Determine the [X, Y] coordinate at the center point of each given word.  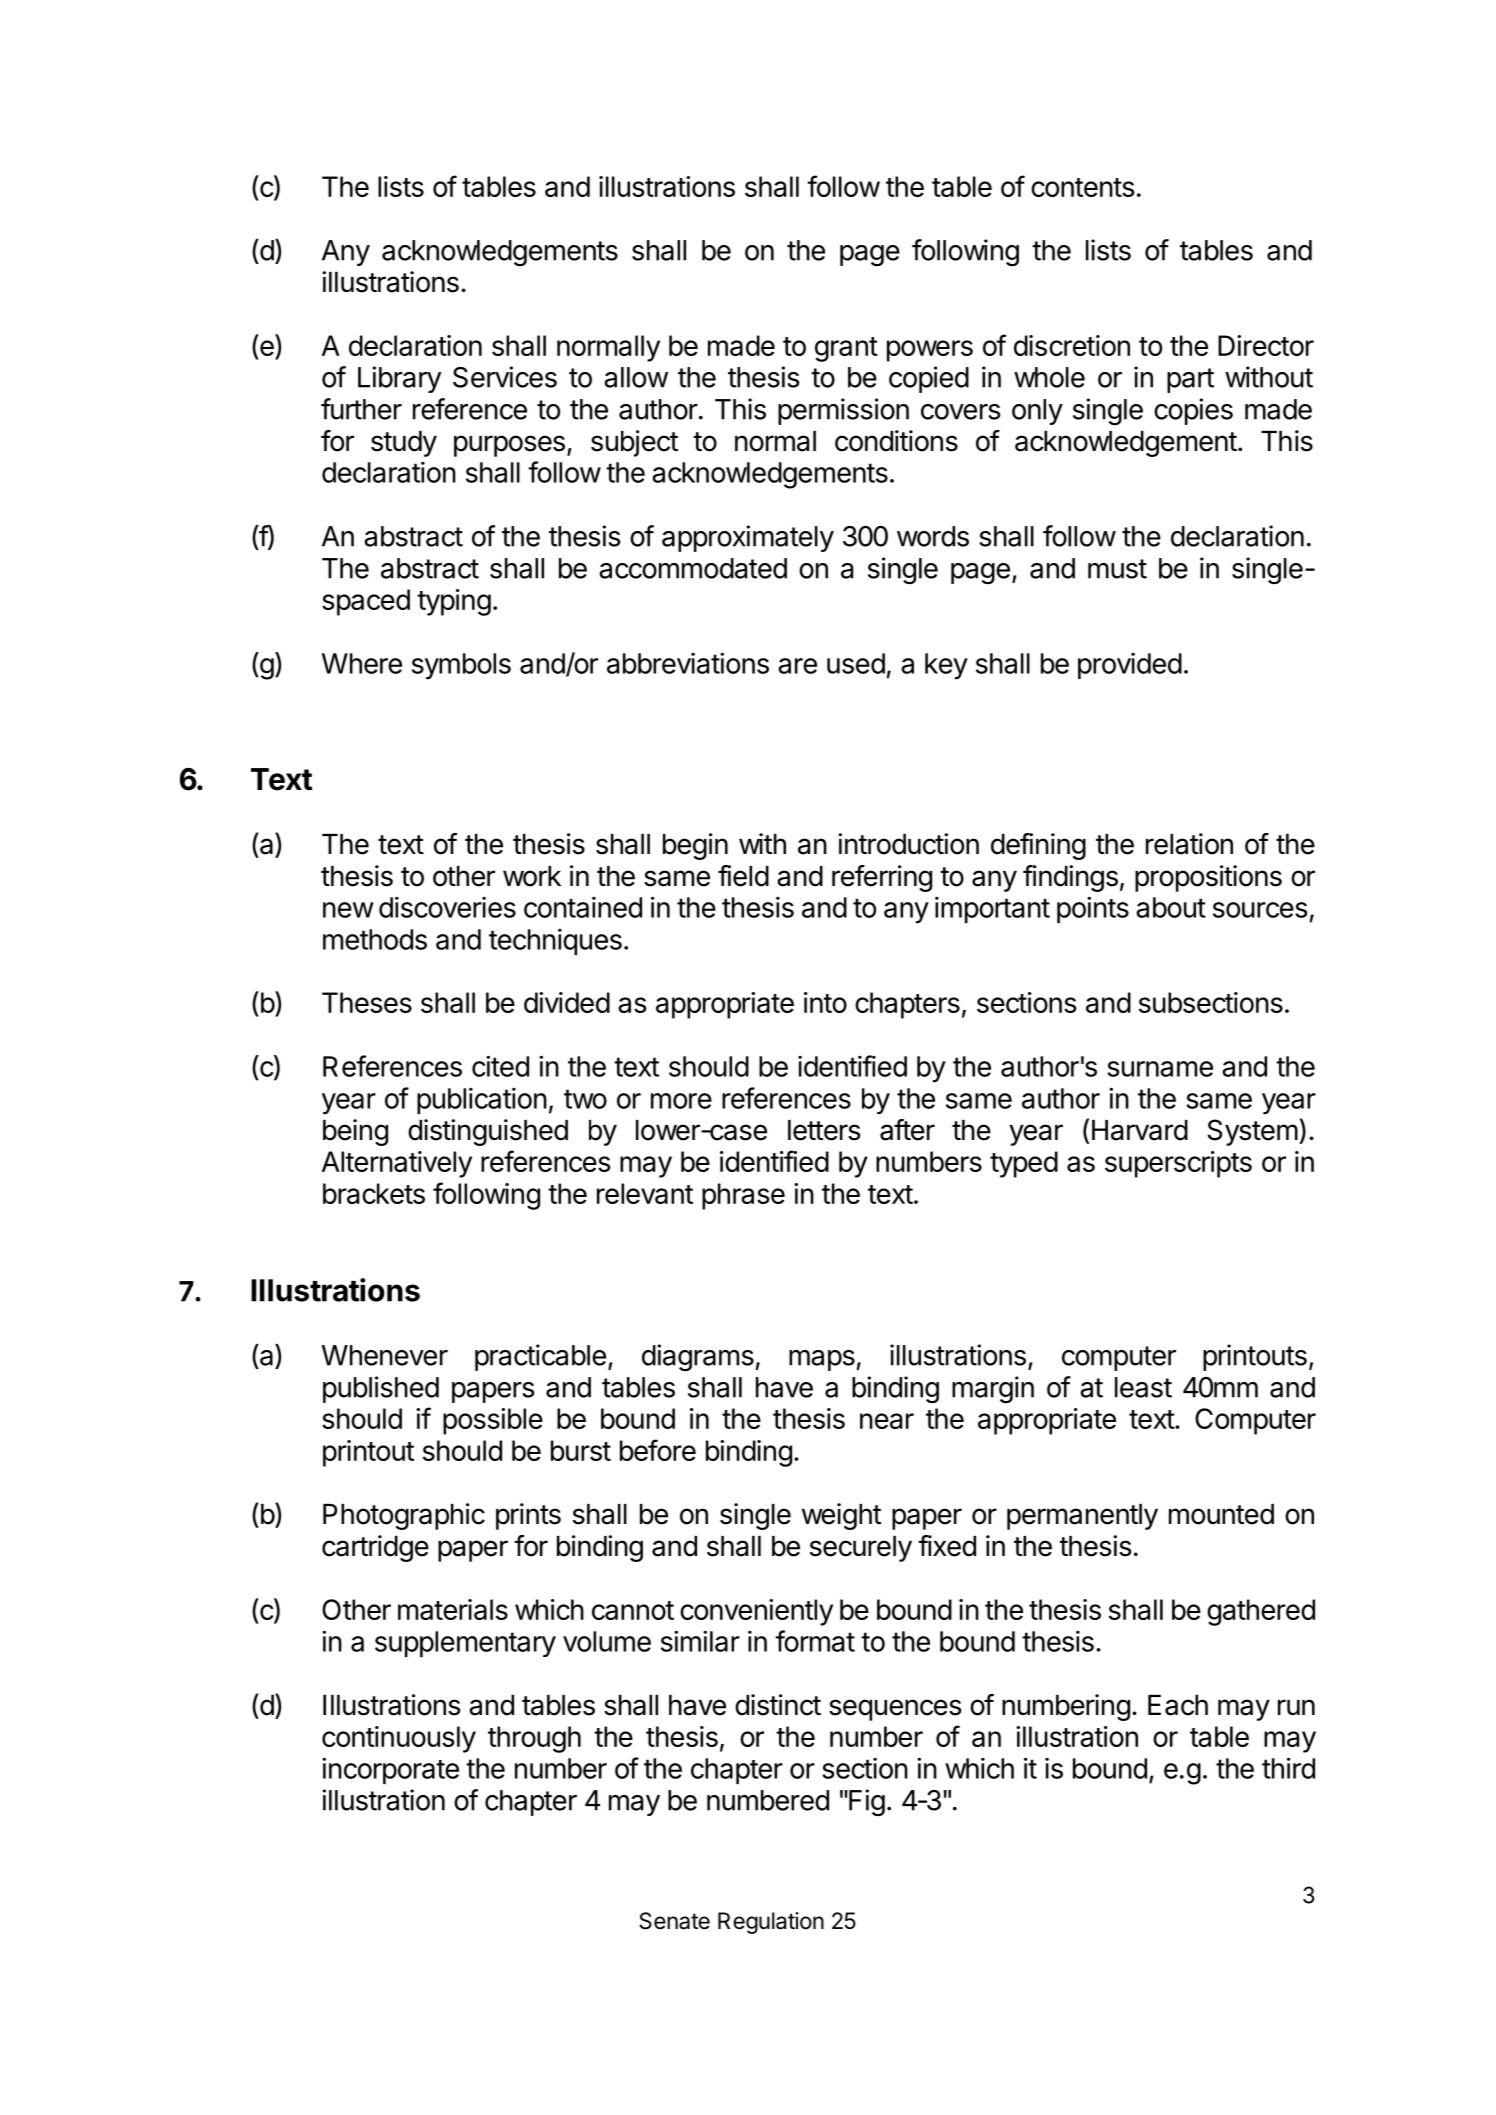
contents [1083, 187]
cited [500, 1066]
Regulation [771, 1923]
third [1288, 1768]
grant [846, 349]
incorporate [390, 1770]
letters [824, 1130]
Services [505, 377]
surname [1160, 1069]
